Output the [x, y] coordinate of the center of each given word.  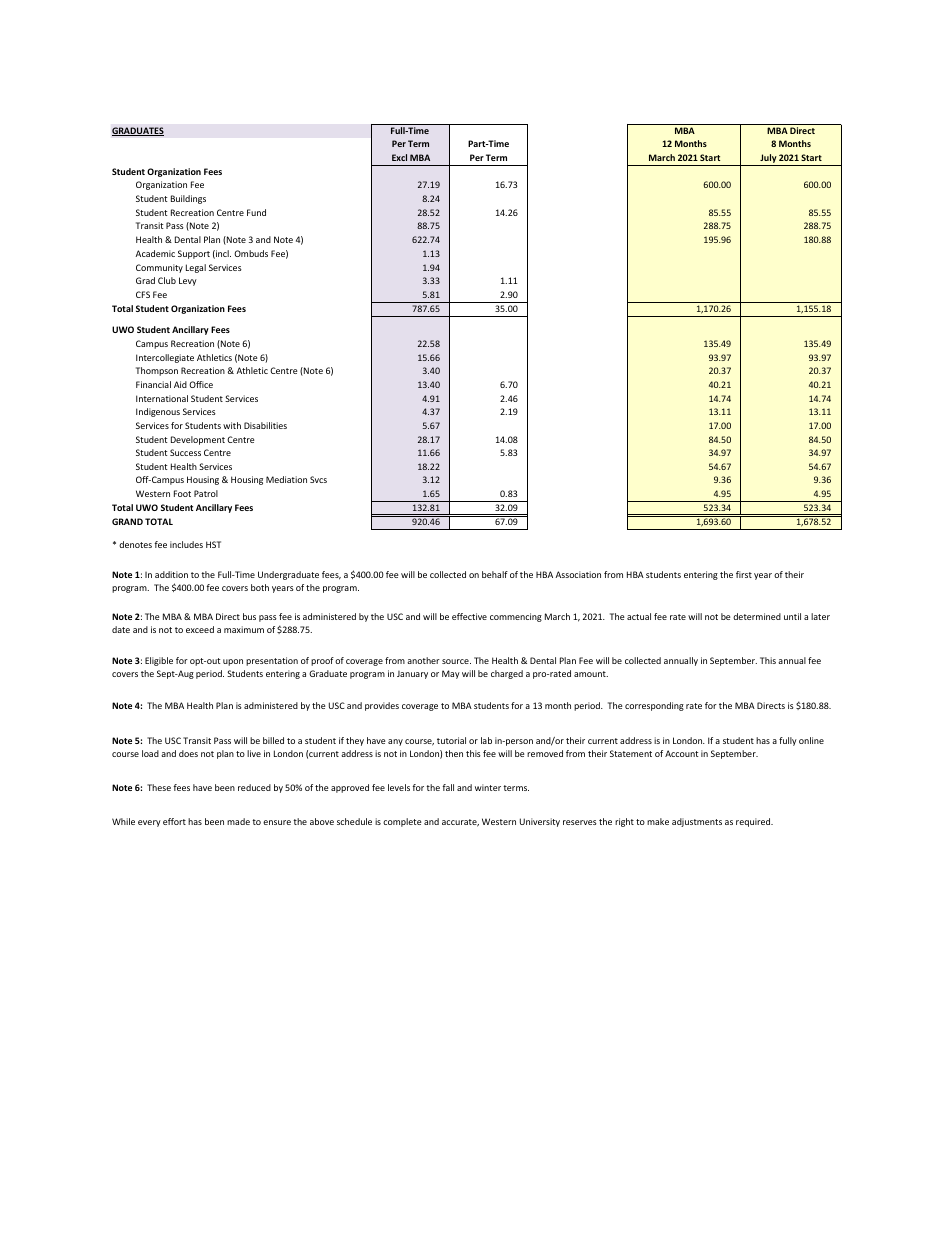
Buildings [188, 199]
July [768, 160]
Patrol [206, 493]
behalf [495, 574]
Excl [399, 157]
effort [174, 821]
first [744, 574]
